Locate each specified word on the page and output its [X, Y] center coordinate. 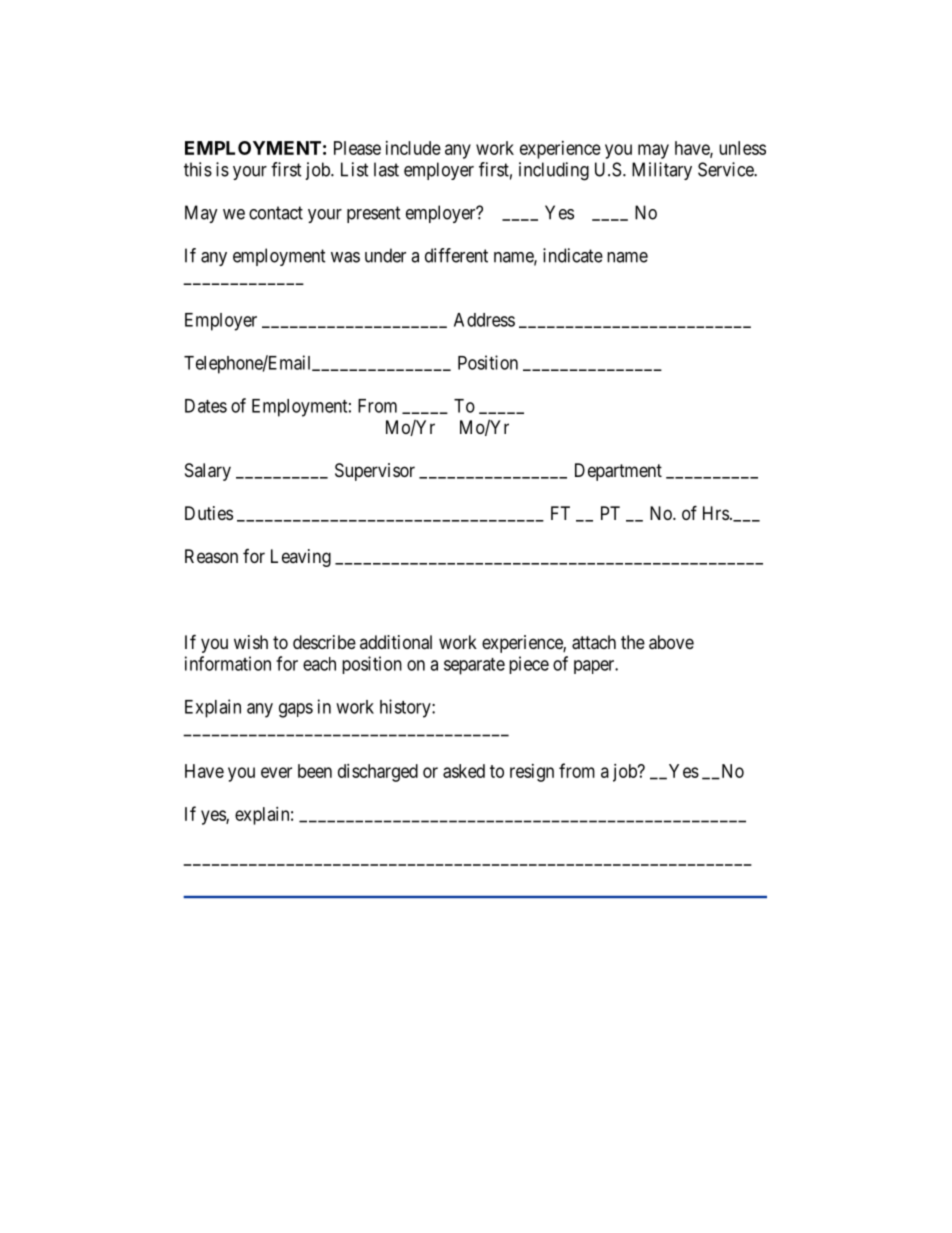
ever [276, 772]
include [413, 148]
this [198, 169]
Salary [208, 472]
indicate [573, 255]
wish [251, 642]
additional [396, 642]
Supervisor [375, 472]
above [671, 642]
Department [618, 472]
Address [484, 320]
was [345, 257]
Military [662, 171]
